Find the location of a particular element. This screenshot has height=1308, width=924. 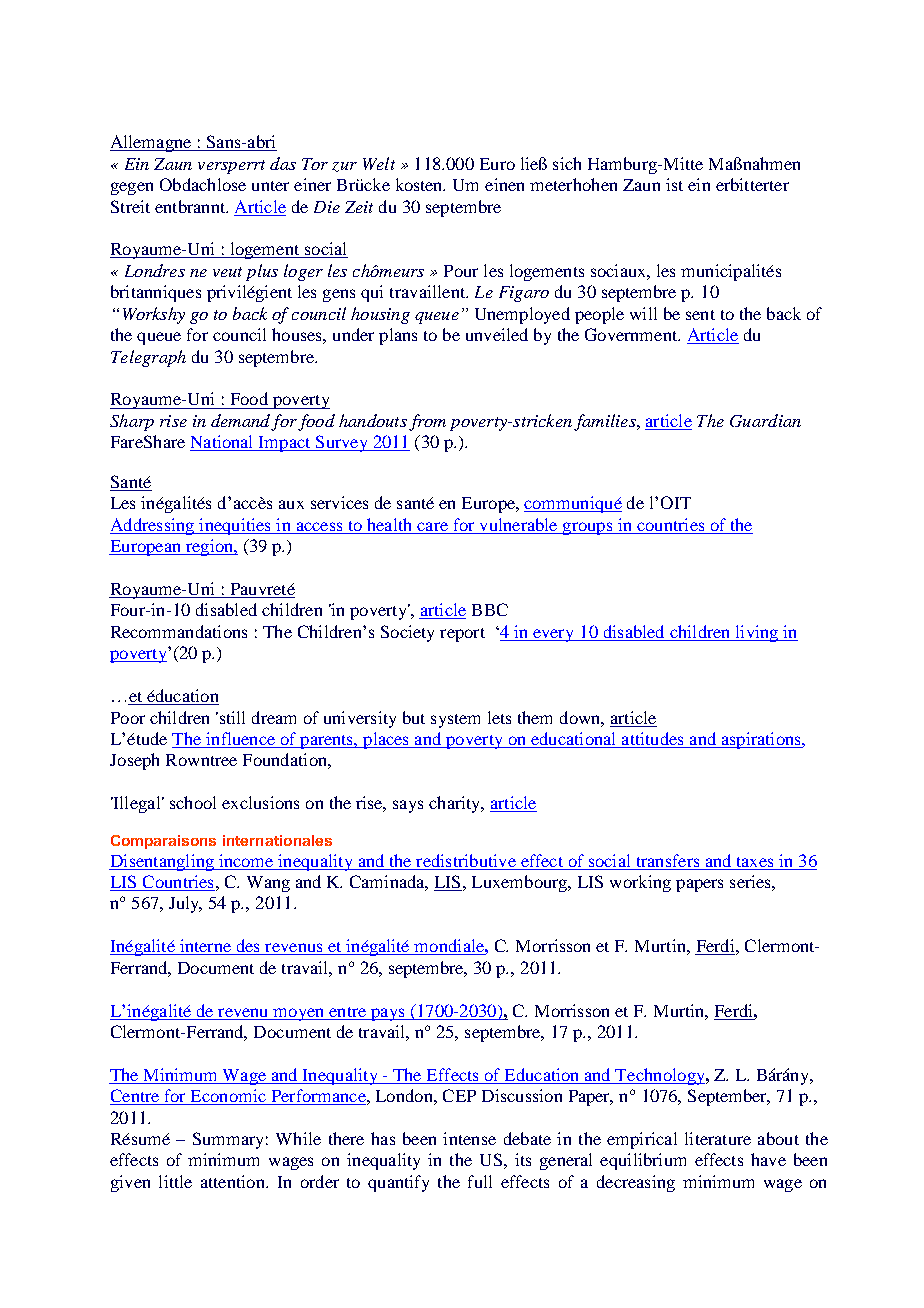

charity is located at coordinates (456, 804).
